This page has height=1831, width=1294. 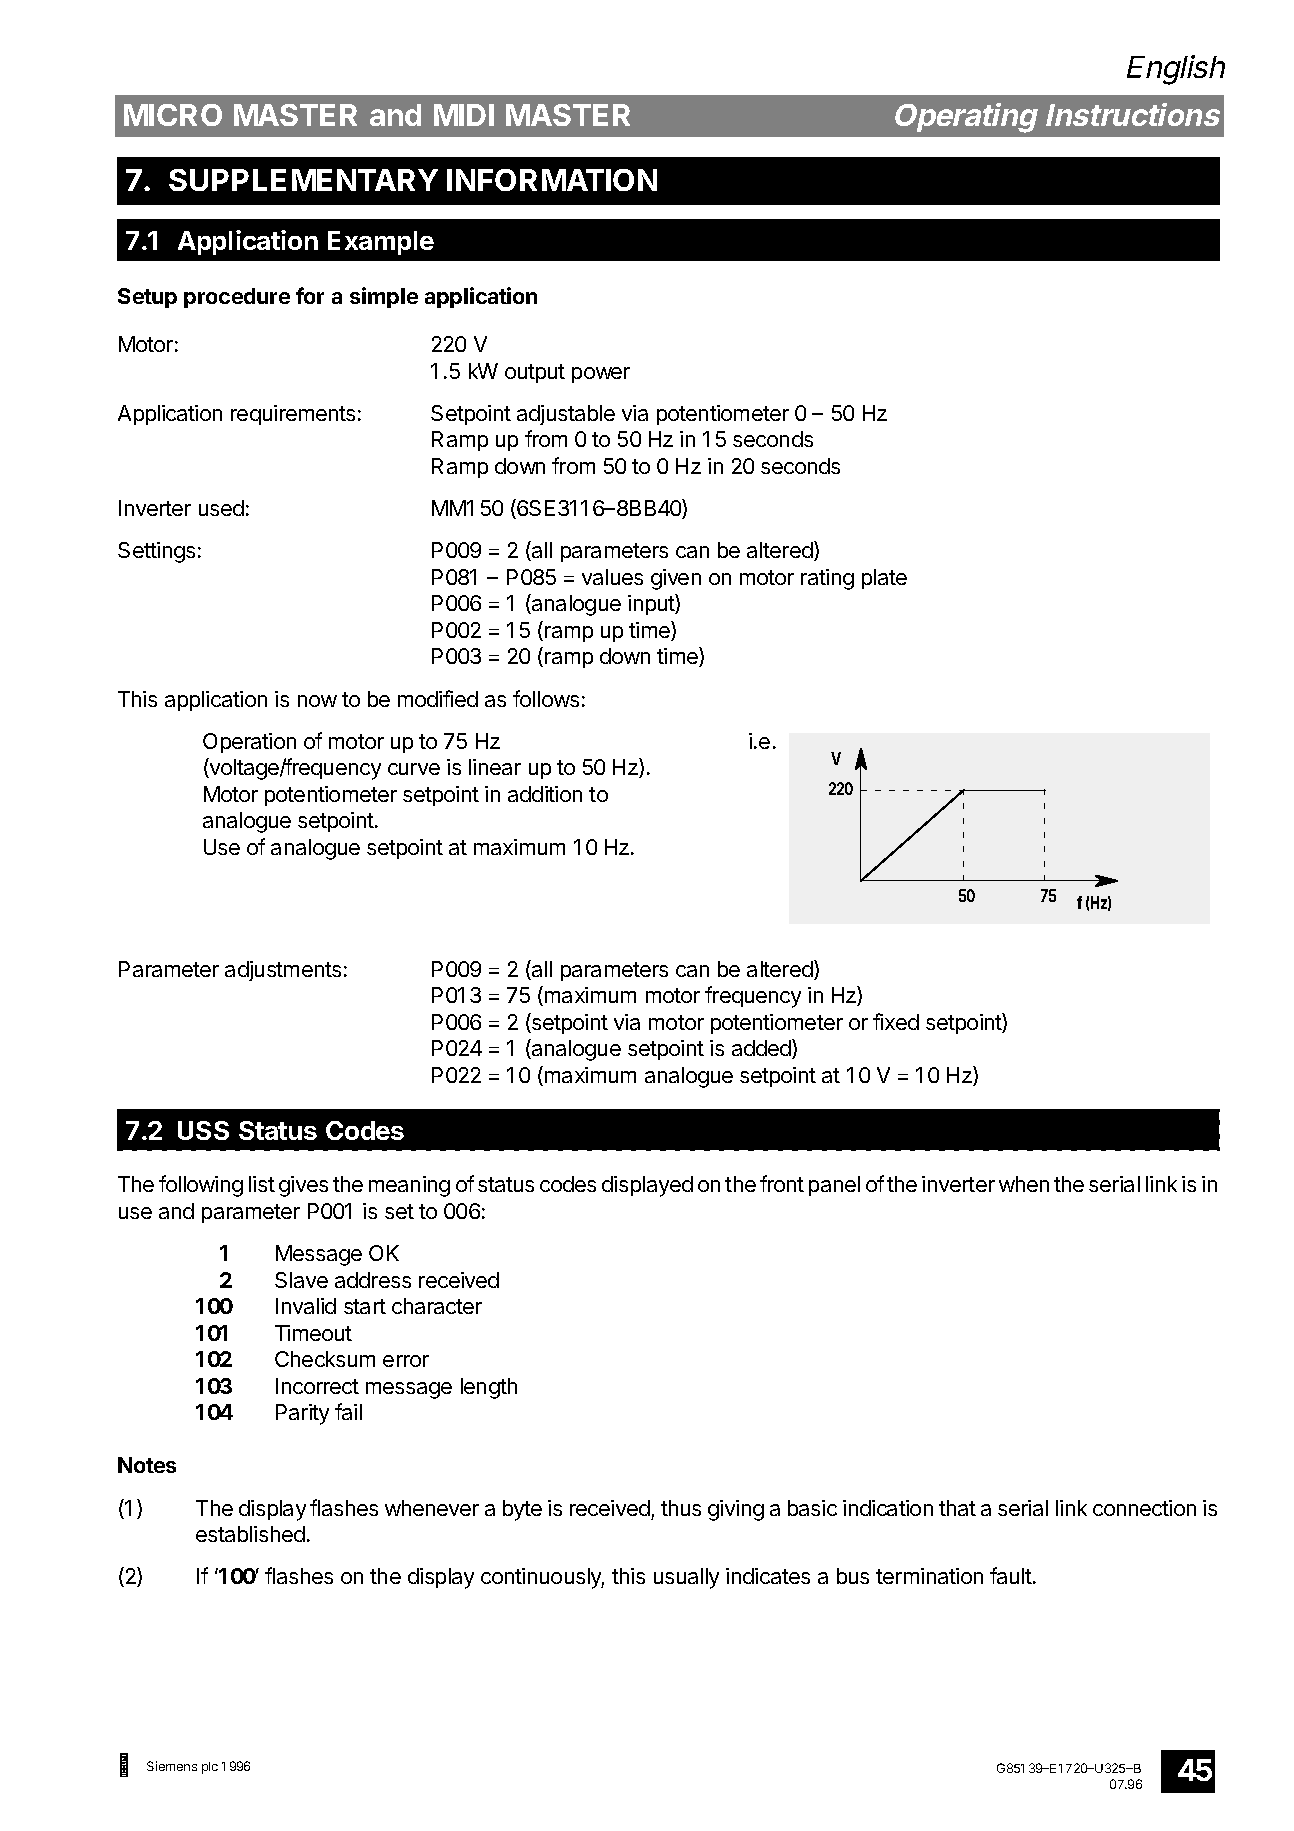 What do you see at coordinates (676, 579) in the page?
I see `given` at bounding box center [676, 579].
